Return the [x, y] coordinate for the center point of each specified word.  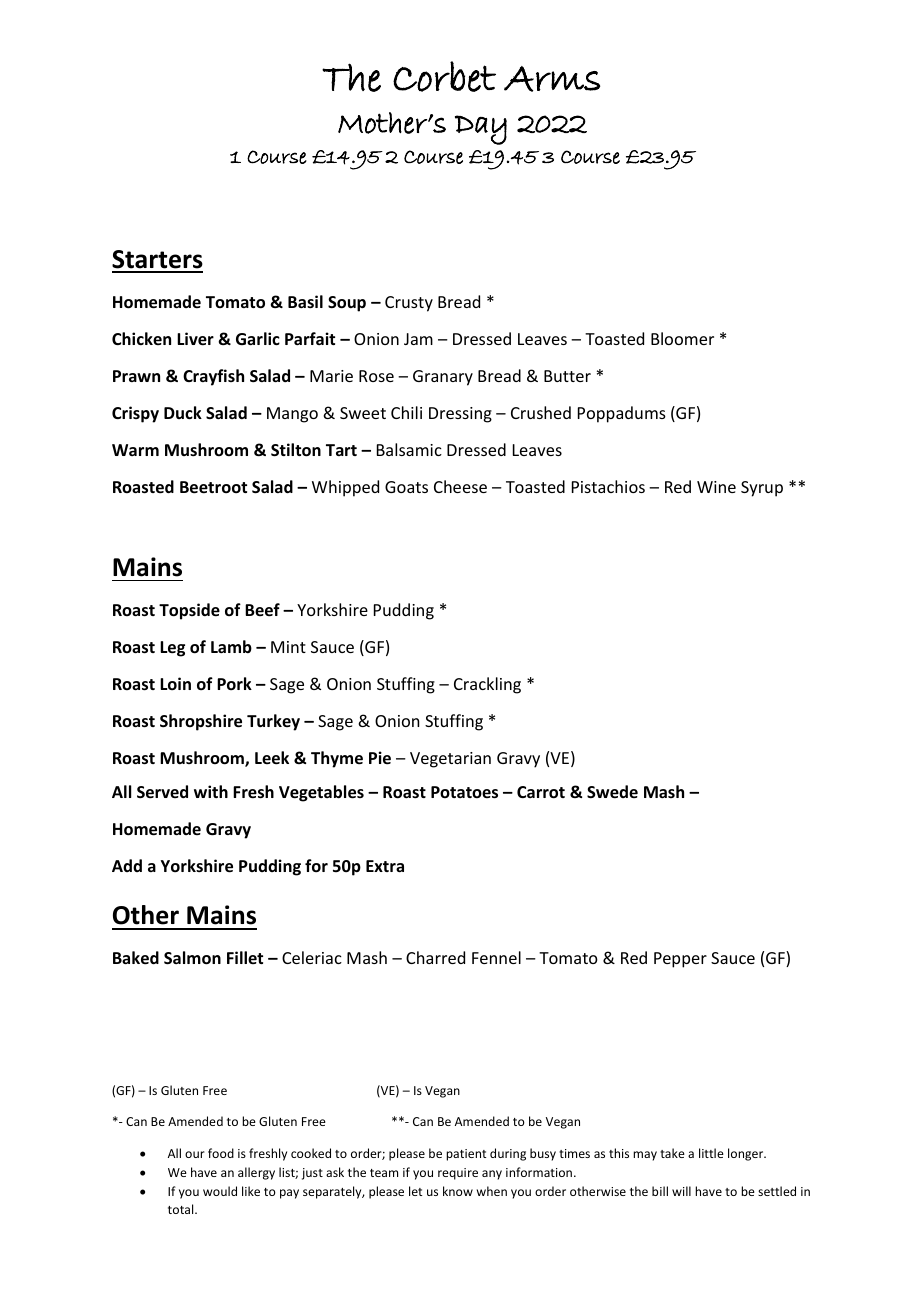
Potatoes [464, 792]
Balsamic [409, 449]
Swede [612, 792]
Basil [305, 301]
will [681, 1191]
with [211, 791]
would [220, 1191]
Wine [716, 487]
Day [481, 130]
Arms [552, 79]
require [458, 1174]
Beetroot [213, 487]
